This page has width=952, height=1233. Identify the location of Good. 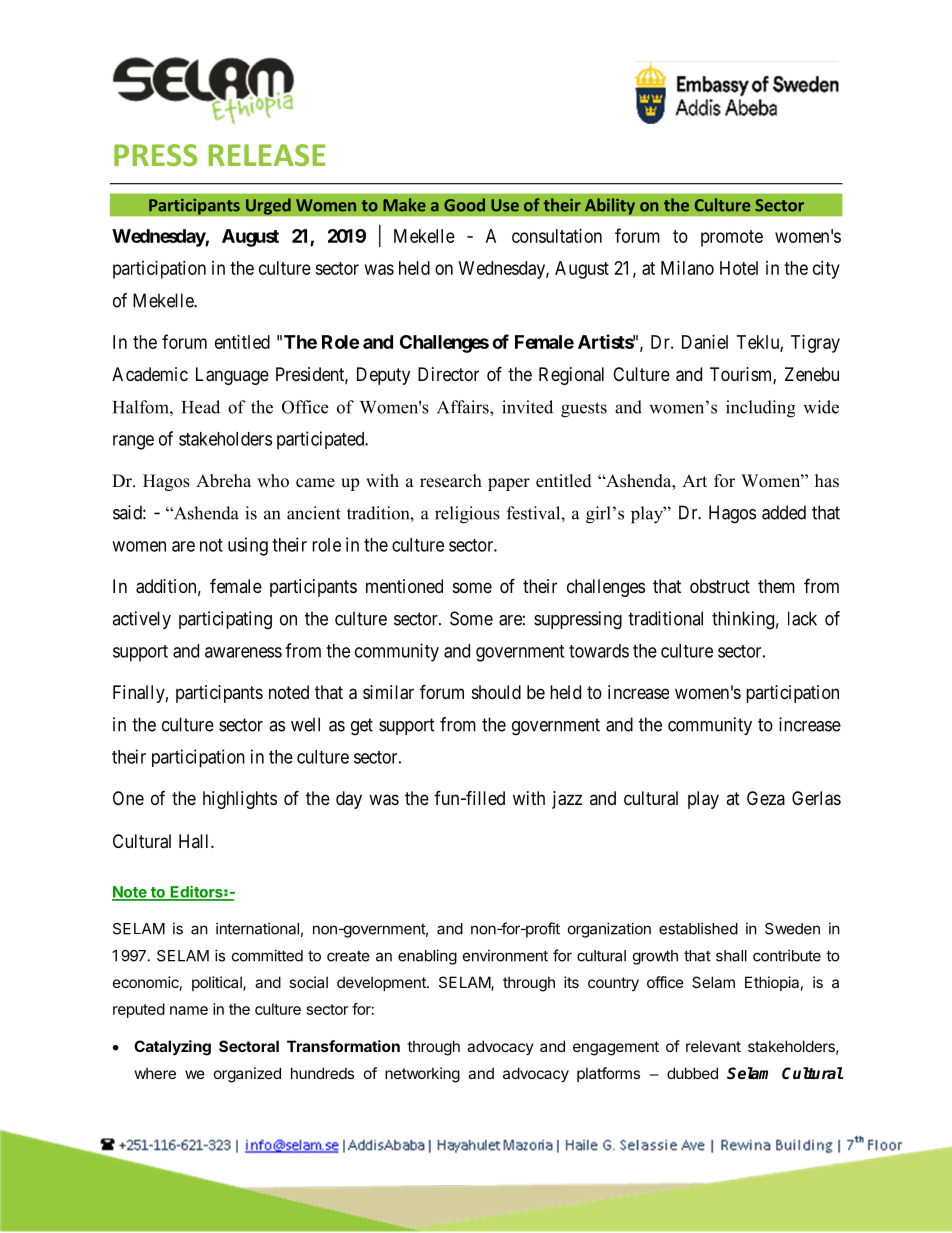
(464, 205).
